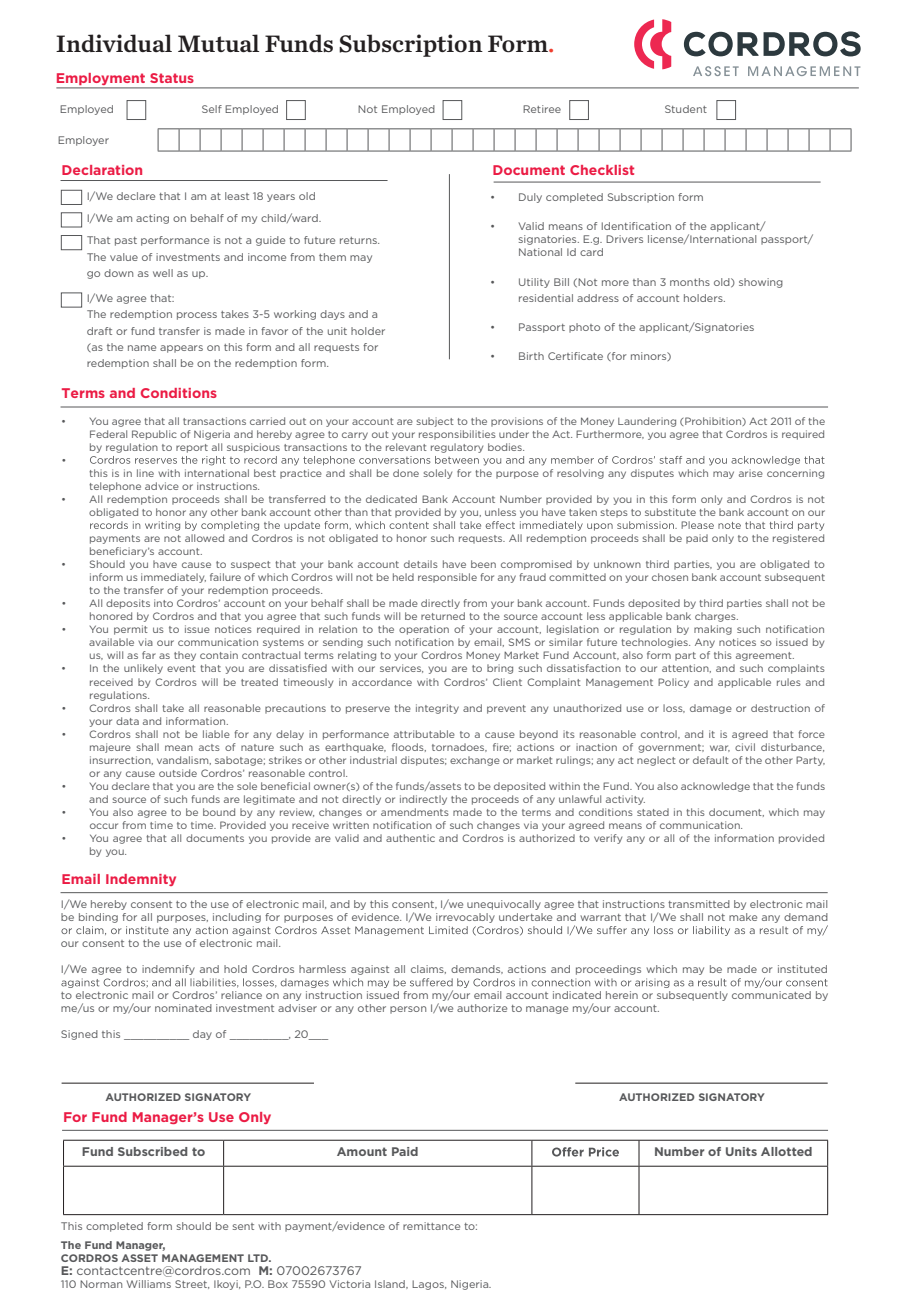 The image size is (924, 1308). Describe the element at coordinates (192, 1284) in the screenshot. I see `Street` at that location.
